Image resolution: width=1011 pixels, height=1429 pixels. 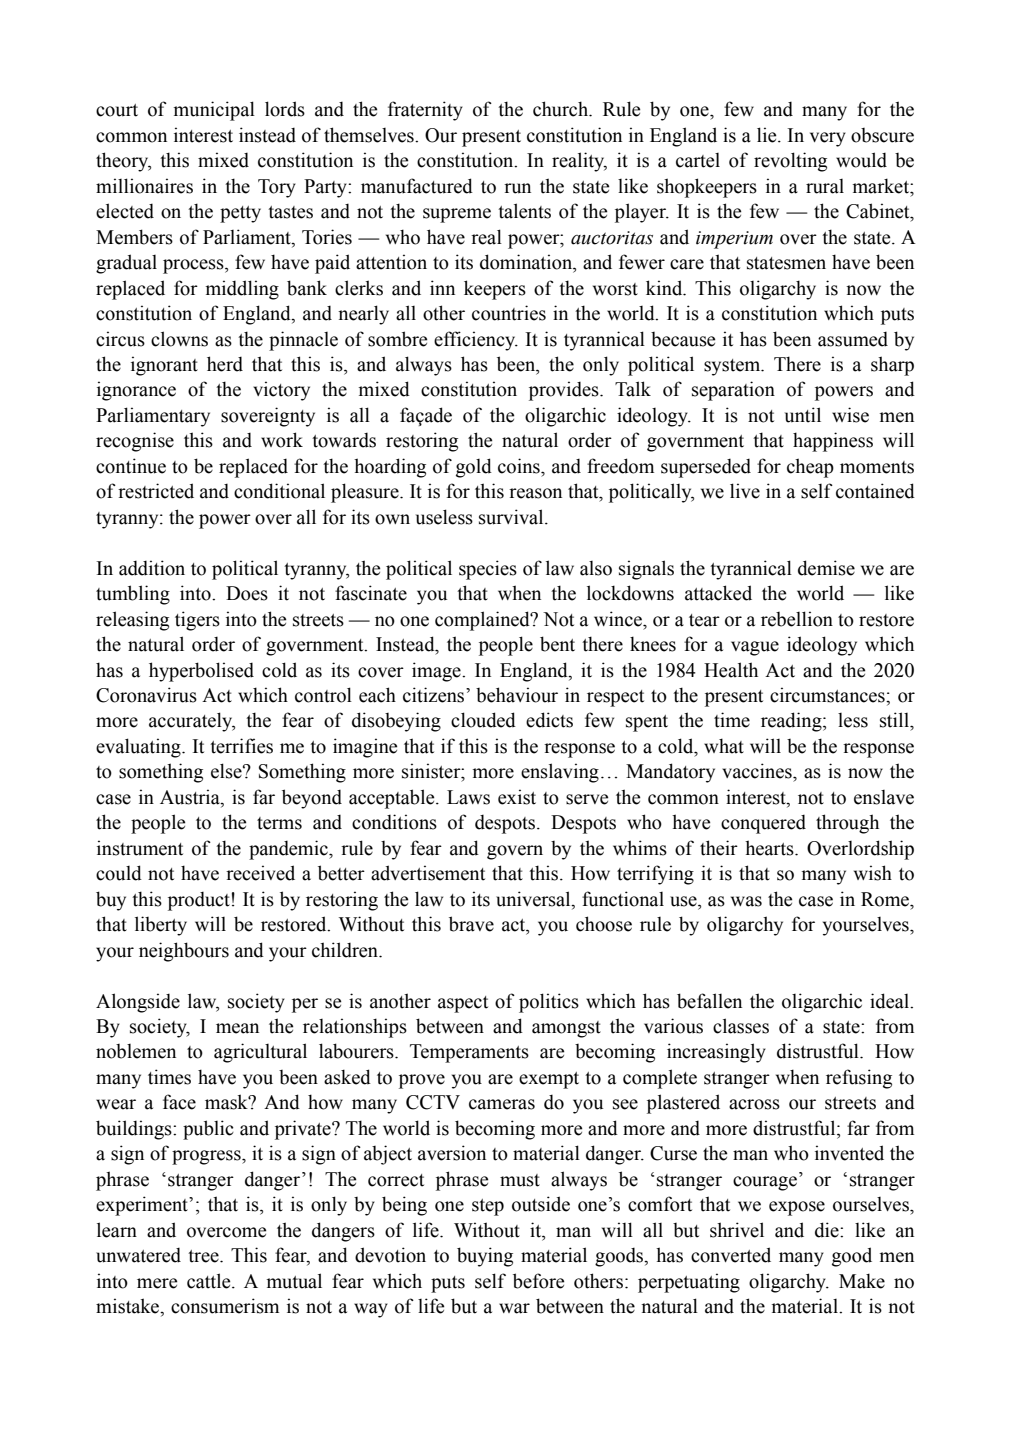 I want to click on terrifies, so click(x=241, y=746).
